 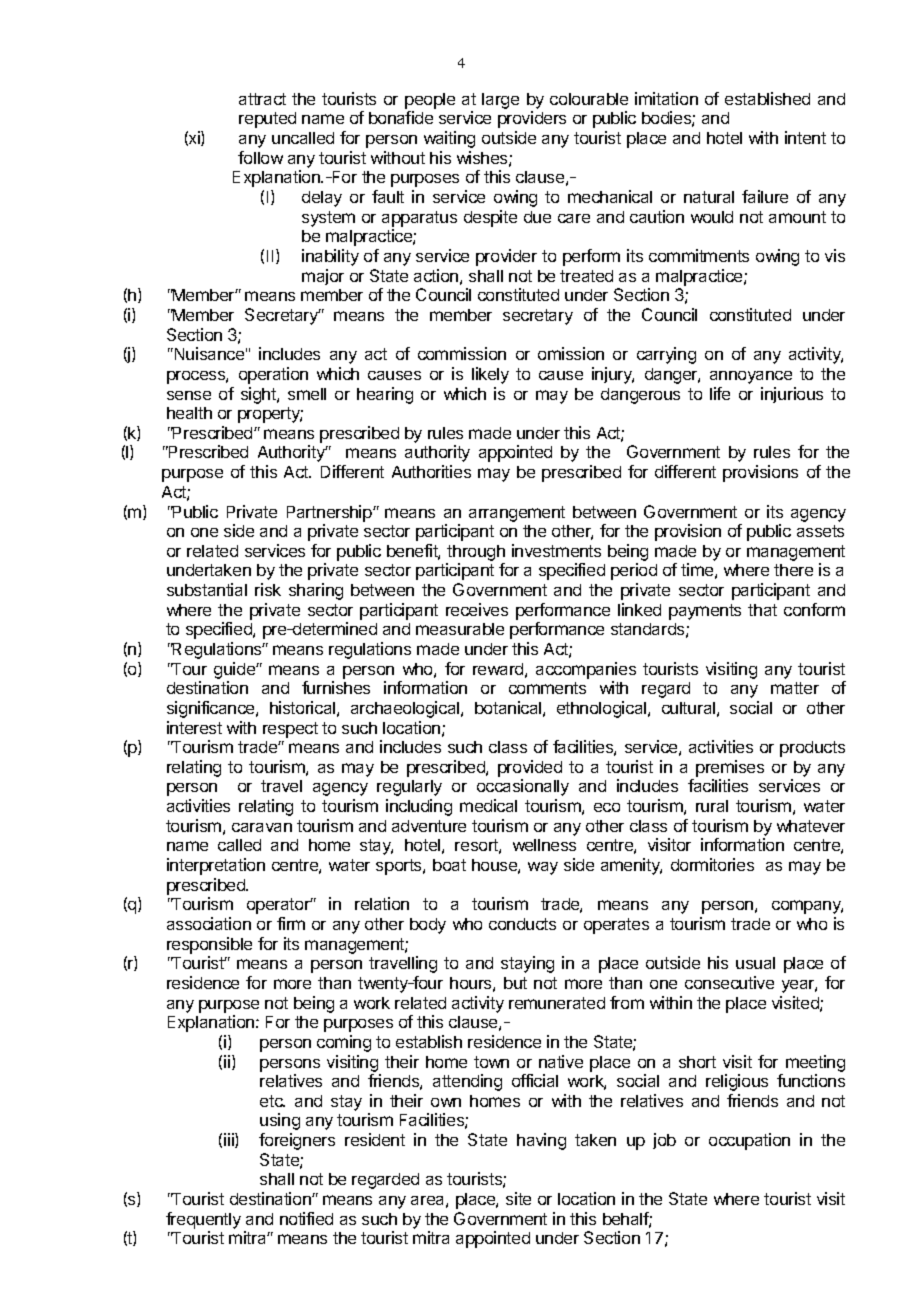 What do you see at coordinates (500, 101) in the screenshot?
I see `large` at bounding box center [500, 101].
